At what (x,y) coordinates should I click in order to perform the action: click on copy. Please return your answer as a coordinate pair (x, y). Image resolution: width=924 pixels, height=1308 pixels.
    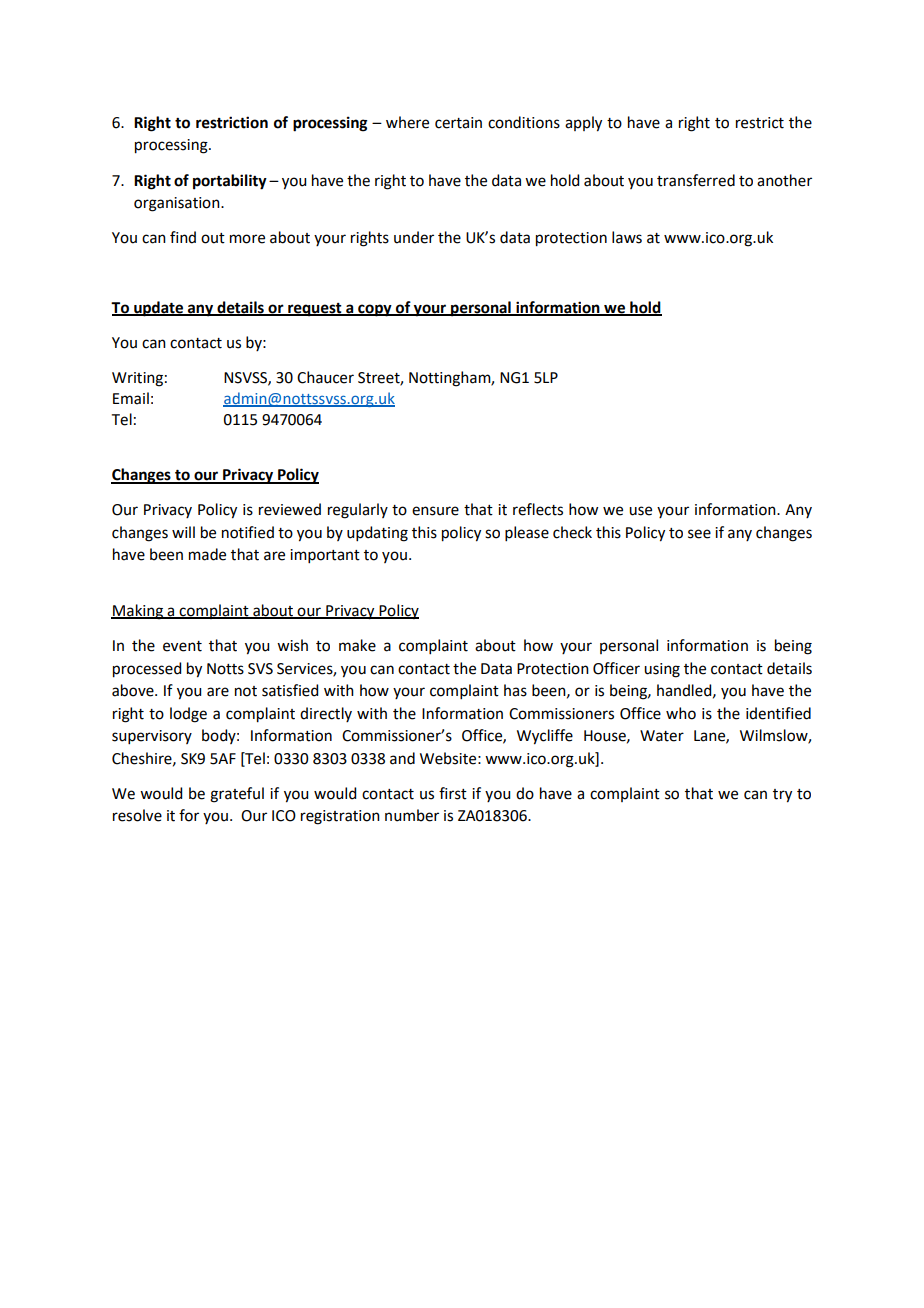
    Looking at the image, I should click on (375, 310).
